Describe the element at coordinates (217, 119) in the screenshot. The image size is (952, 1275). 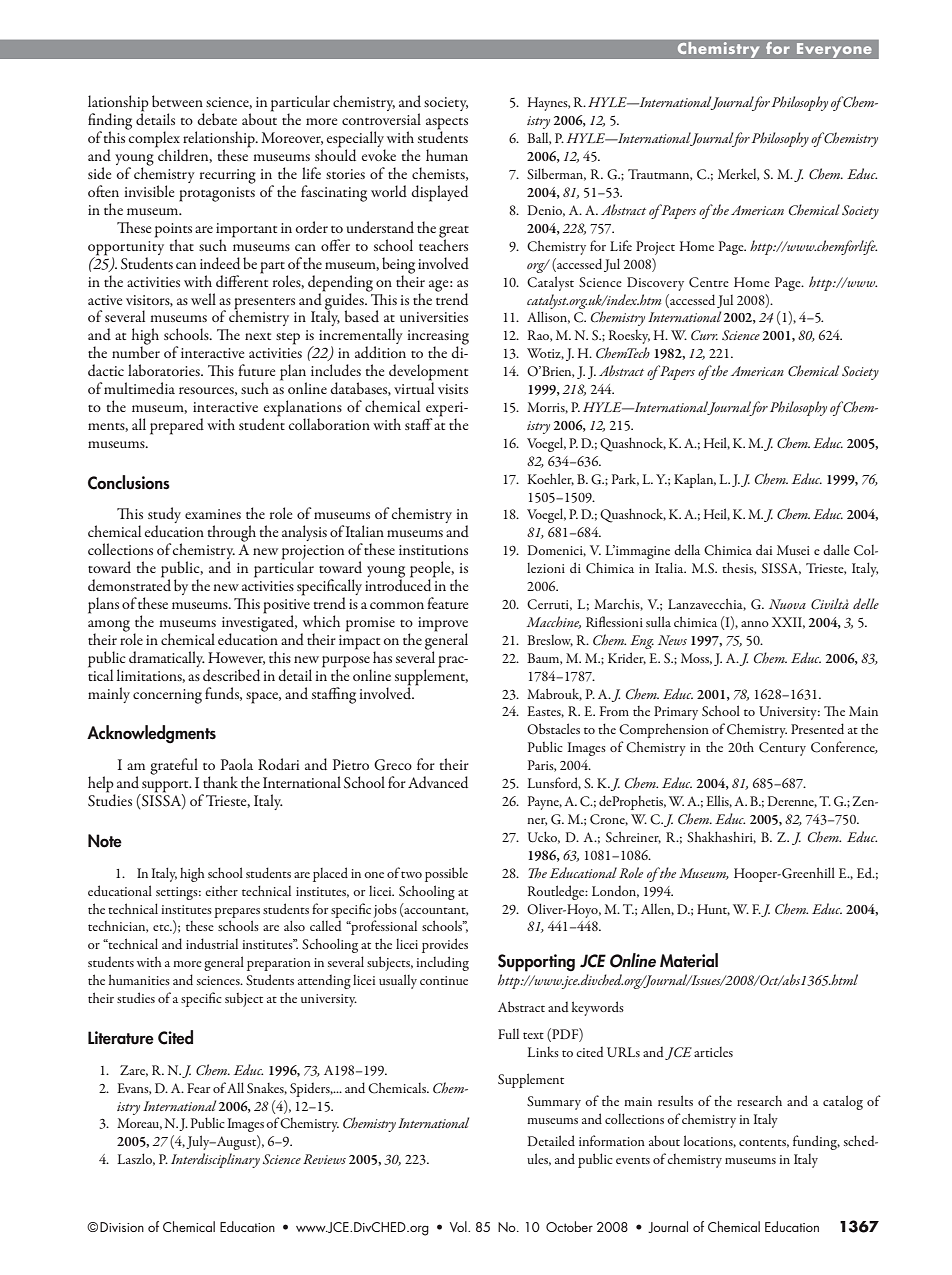
I see `debate` at that location.
